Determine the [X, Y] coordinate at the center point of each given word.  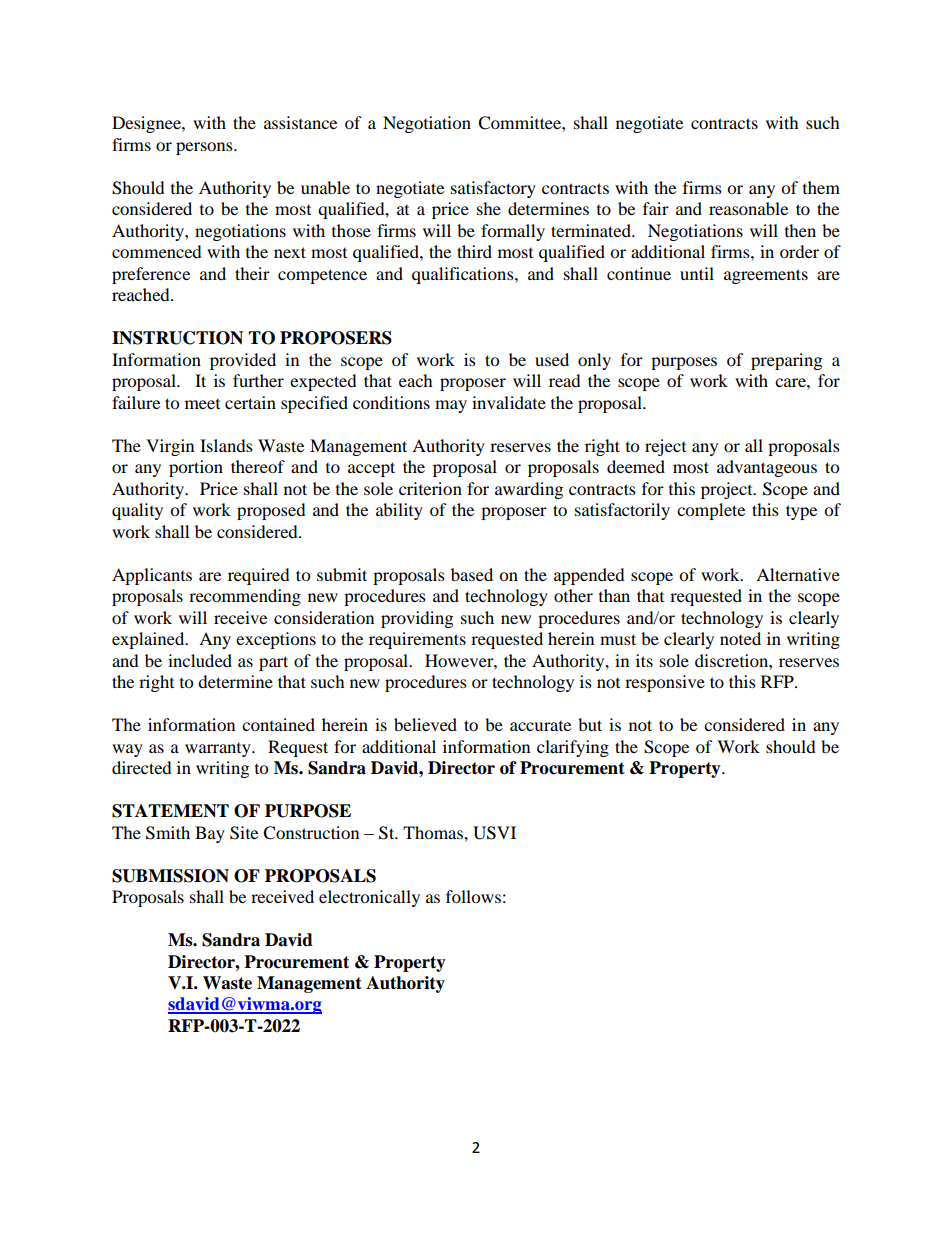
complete [711, 511]
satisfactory [493, 189]
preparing [786, 361]
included [200, 660]
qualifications [464, 275]
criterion [430, 488]
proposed [271, 511]
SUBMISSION [170, 876]
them [821, 187]
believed [425, 724]
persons [205, 148]
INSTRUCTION [177, 338]
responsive [665, 683]
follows [473, 896]
